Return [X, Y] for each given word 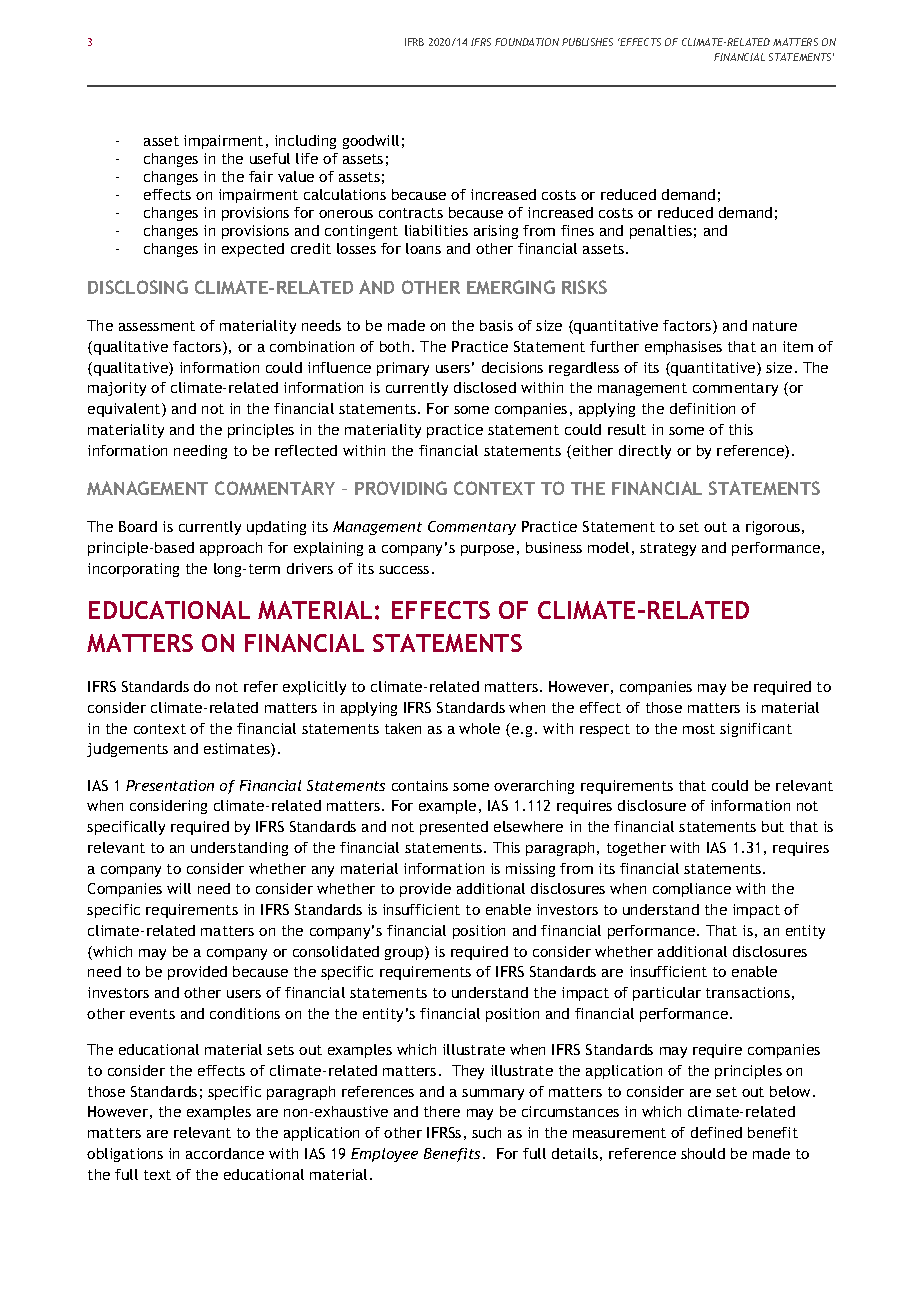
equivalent [125, 410]
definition [702, 408]
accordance [225, 1153]
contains [420, 785]
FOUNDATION [527, 42]
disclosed [485, 387]
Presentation [170, 785]
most [699, 729]
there [442, 1111]
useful [270, 158]
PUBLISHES [587, 42]
